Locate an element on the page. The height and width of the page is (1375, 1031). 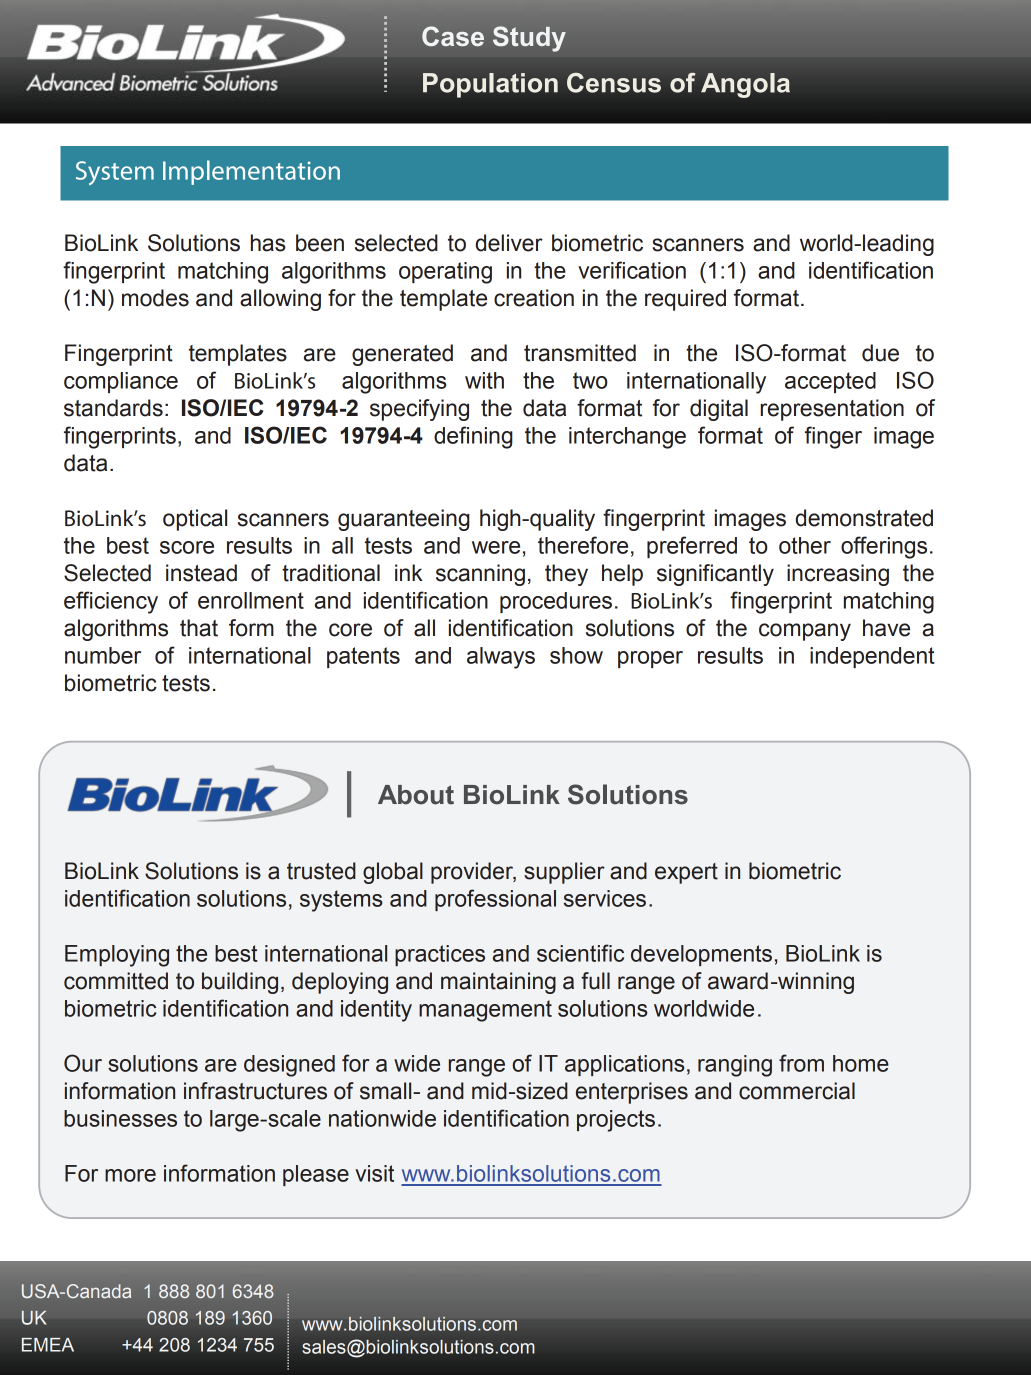
standards is located at coordinates (113, 408).
